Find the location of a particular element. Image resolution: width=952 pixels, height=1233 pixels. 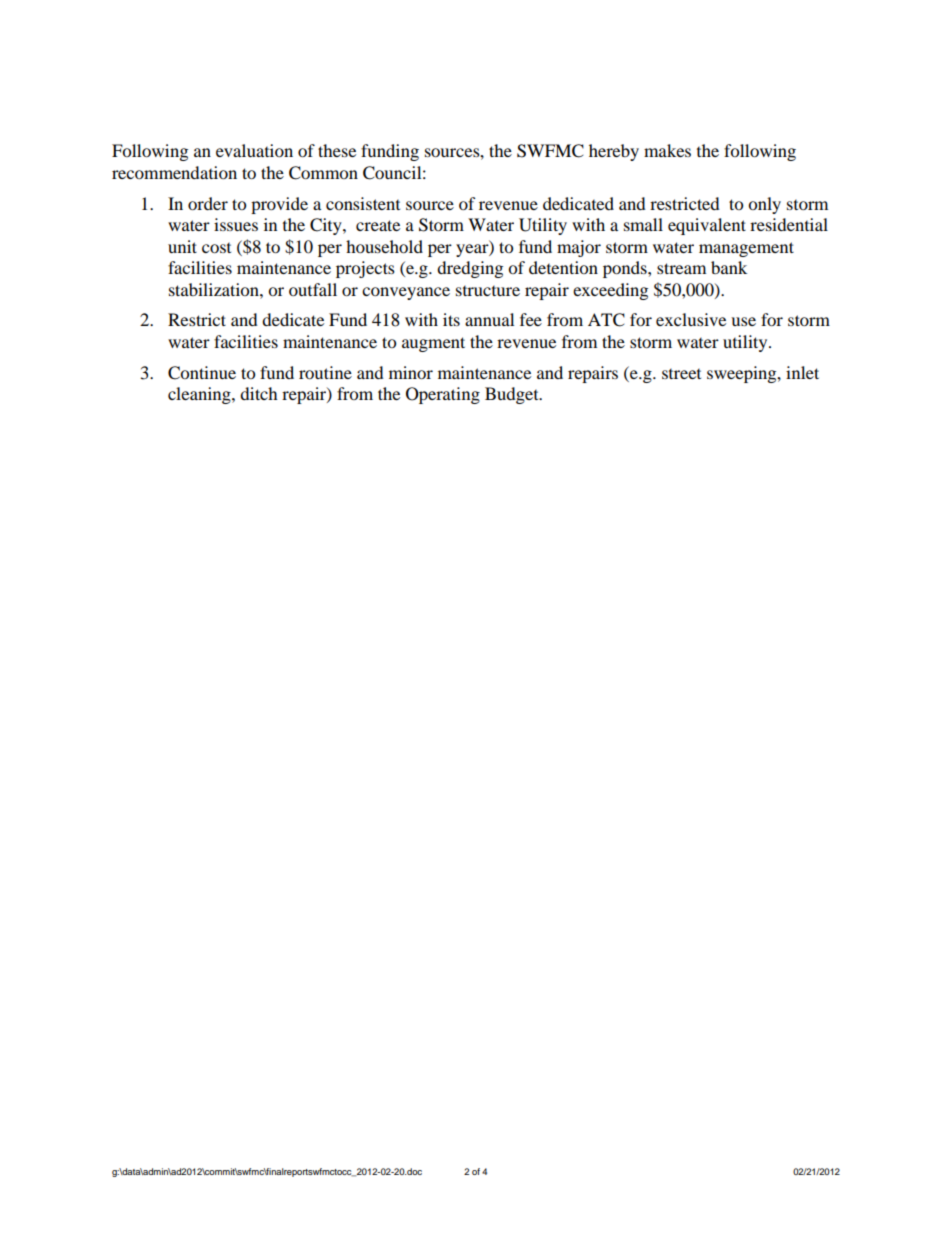

Budget is located at coordinates (513, 395).
